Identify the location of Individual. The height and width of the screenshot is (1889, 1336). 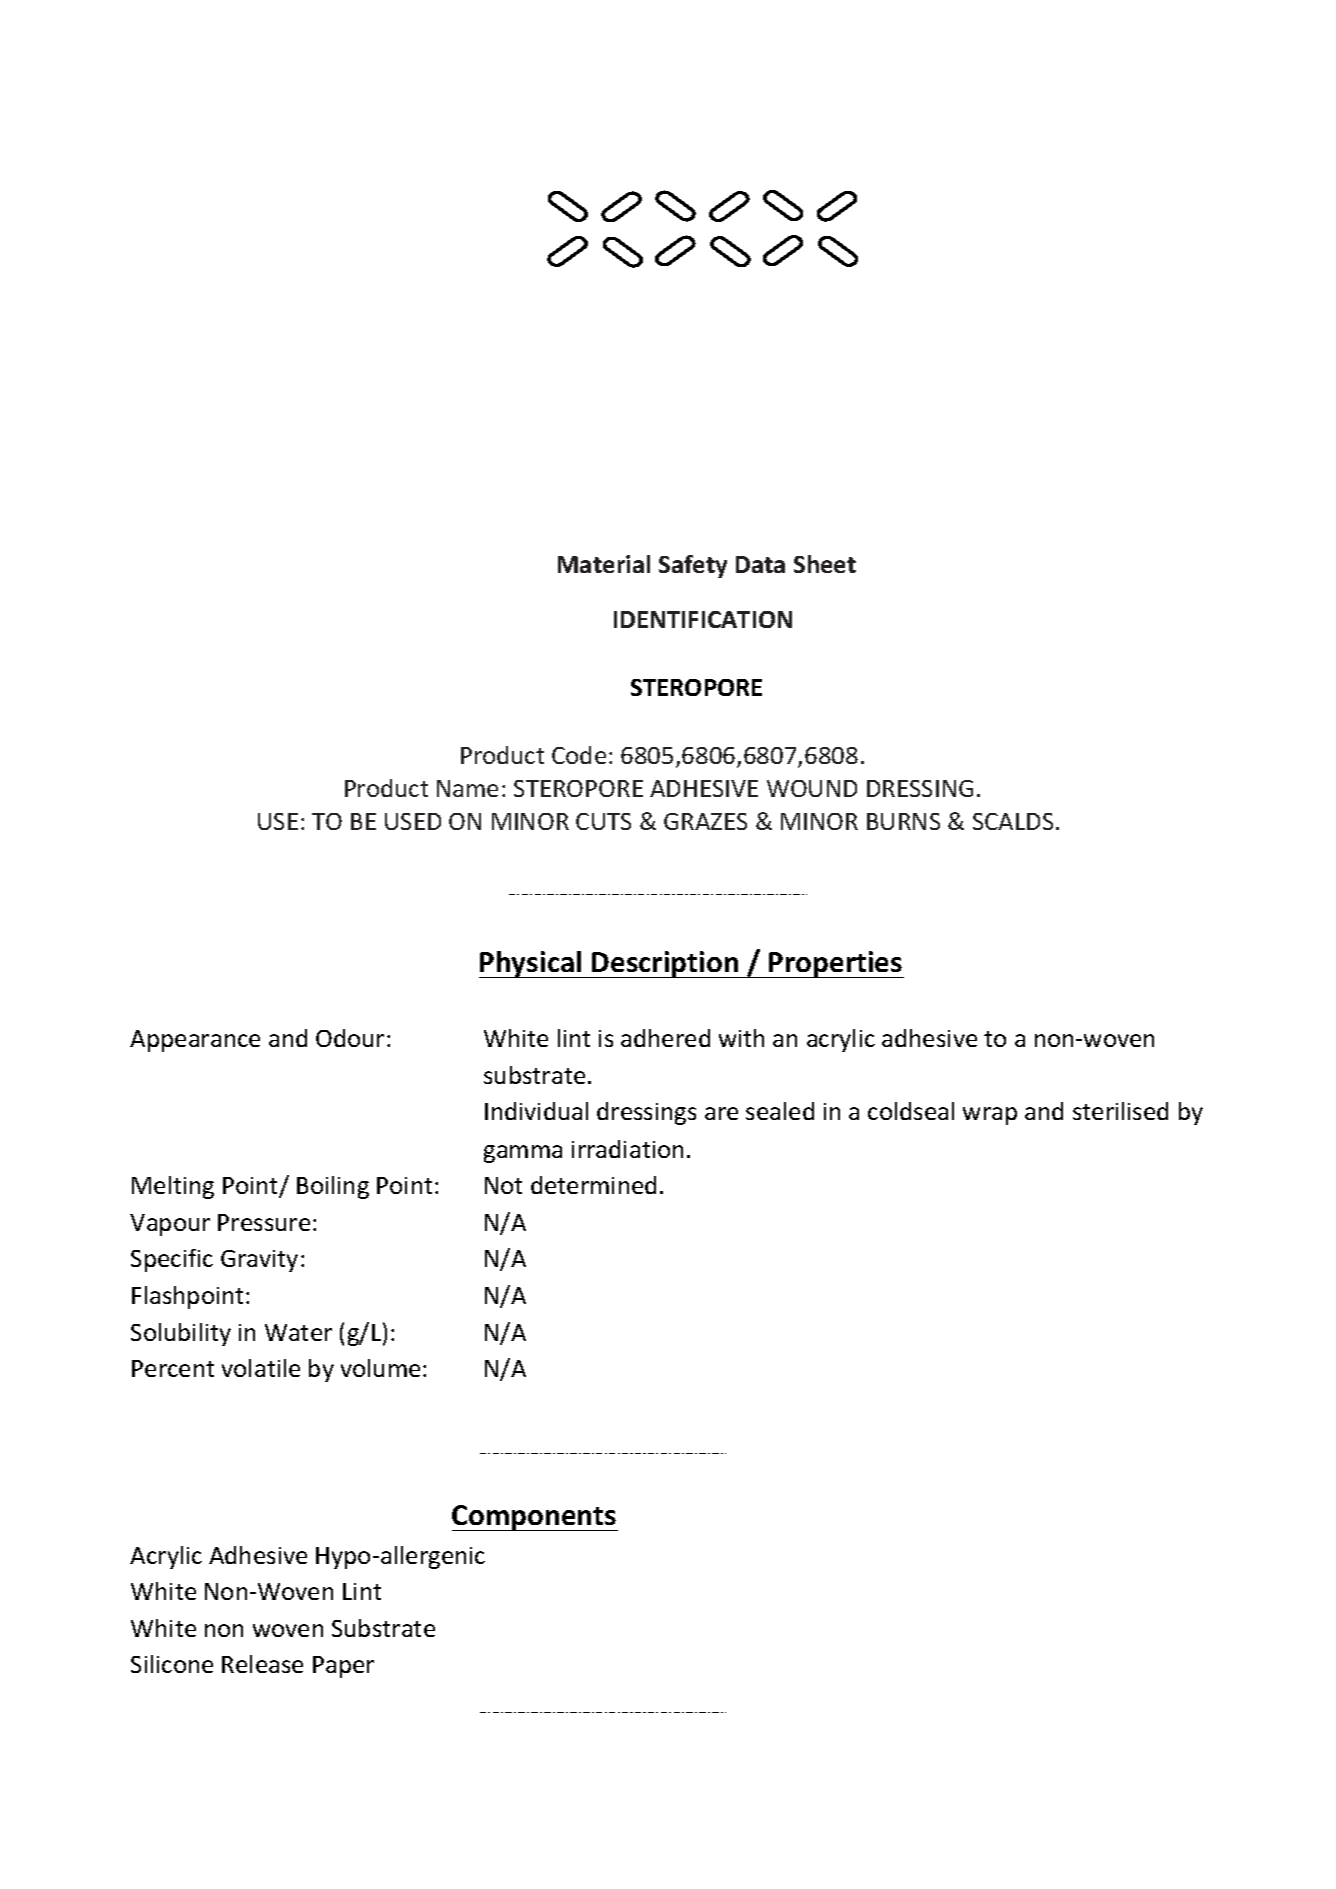
(536, 1111).
